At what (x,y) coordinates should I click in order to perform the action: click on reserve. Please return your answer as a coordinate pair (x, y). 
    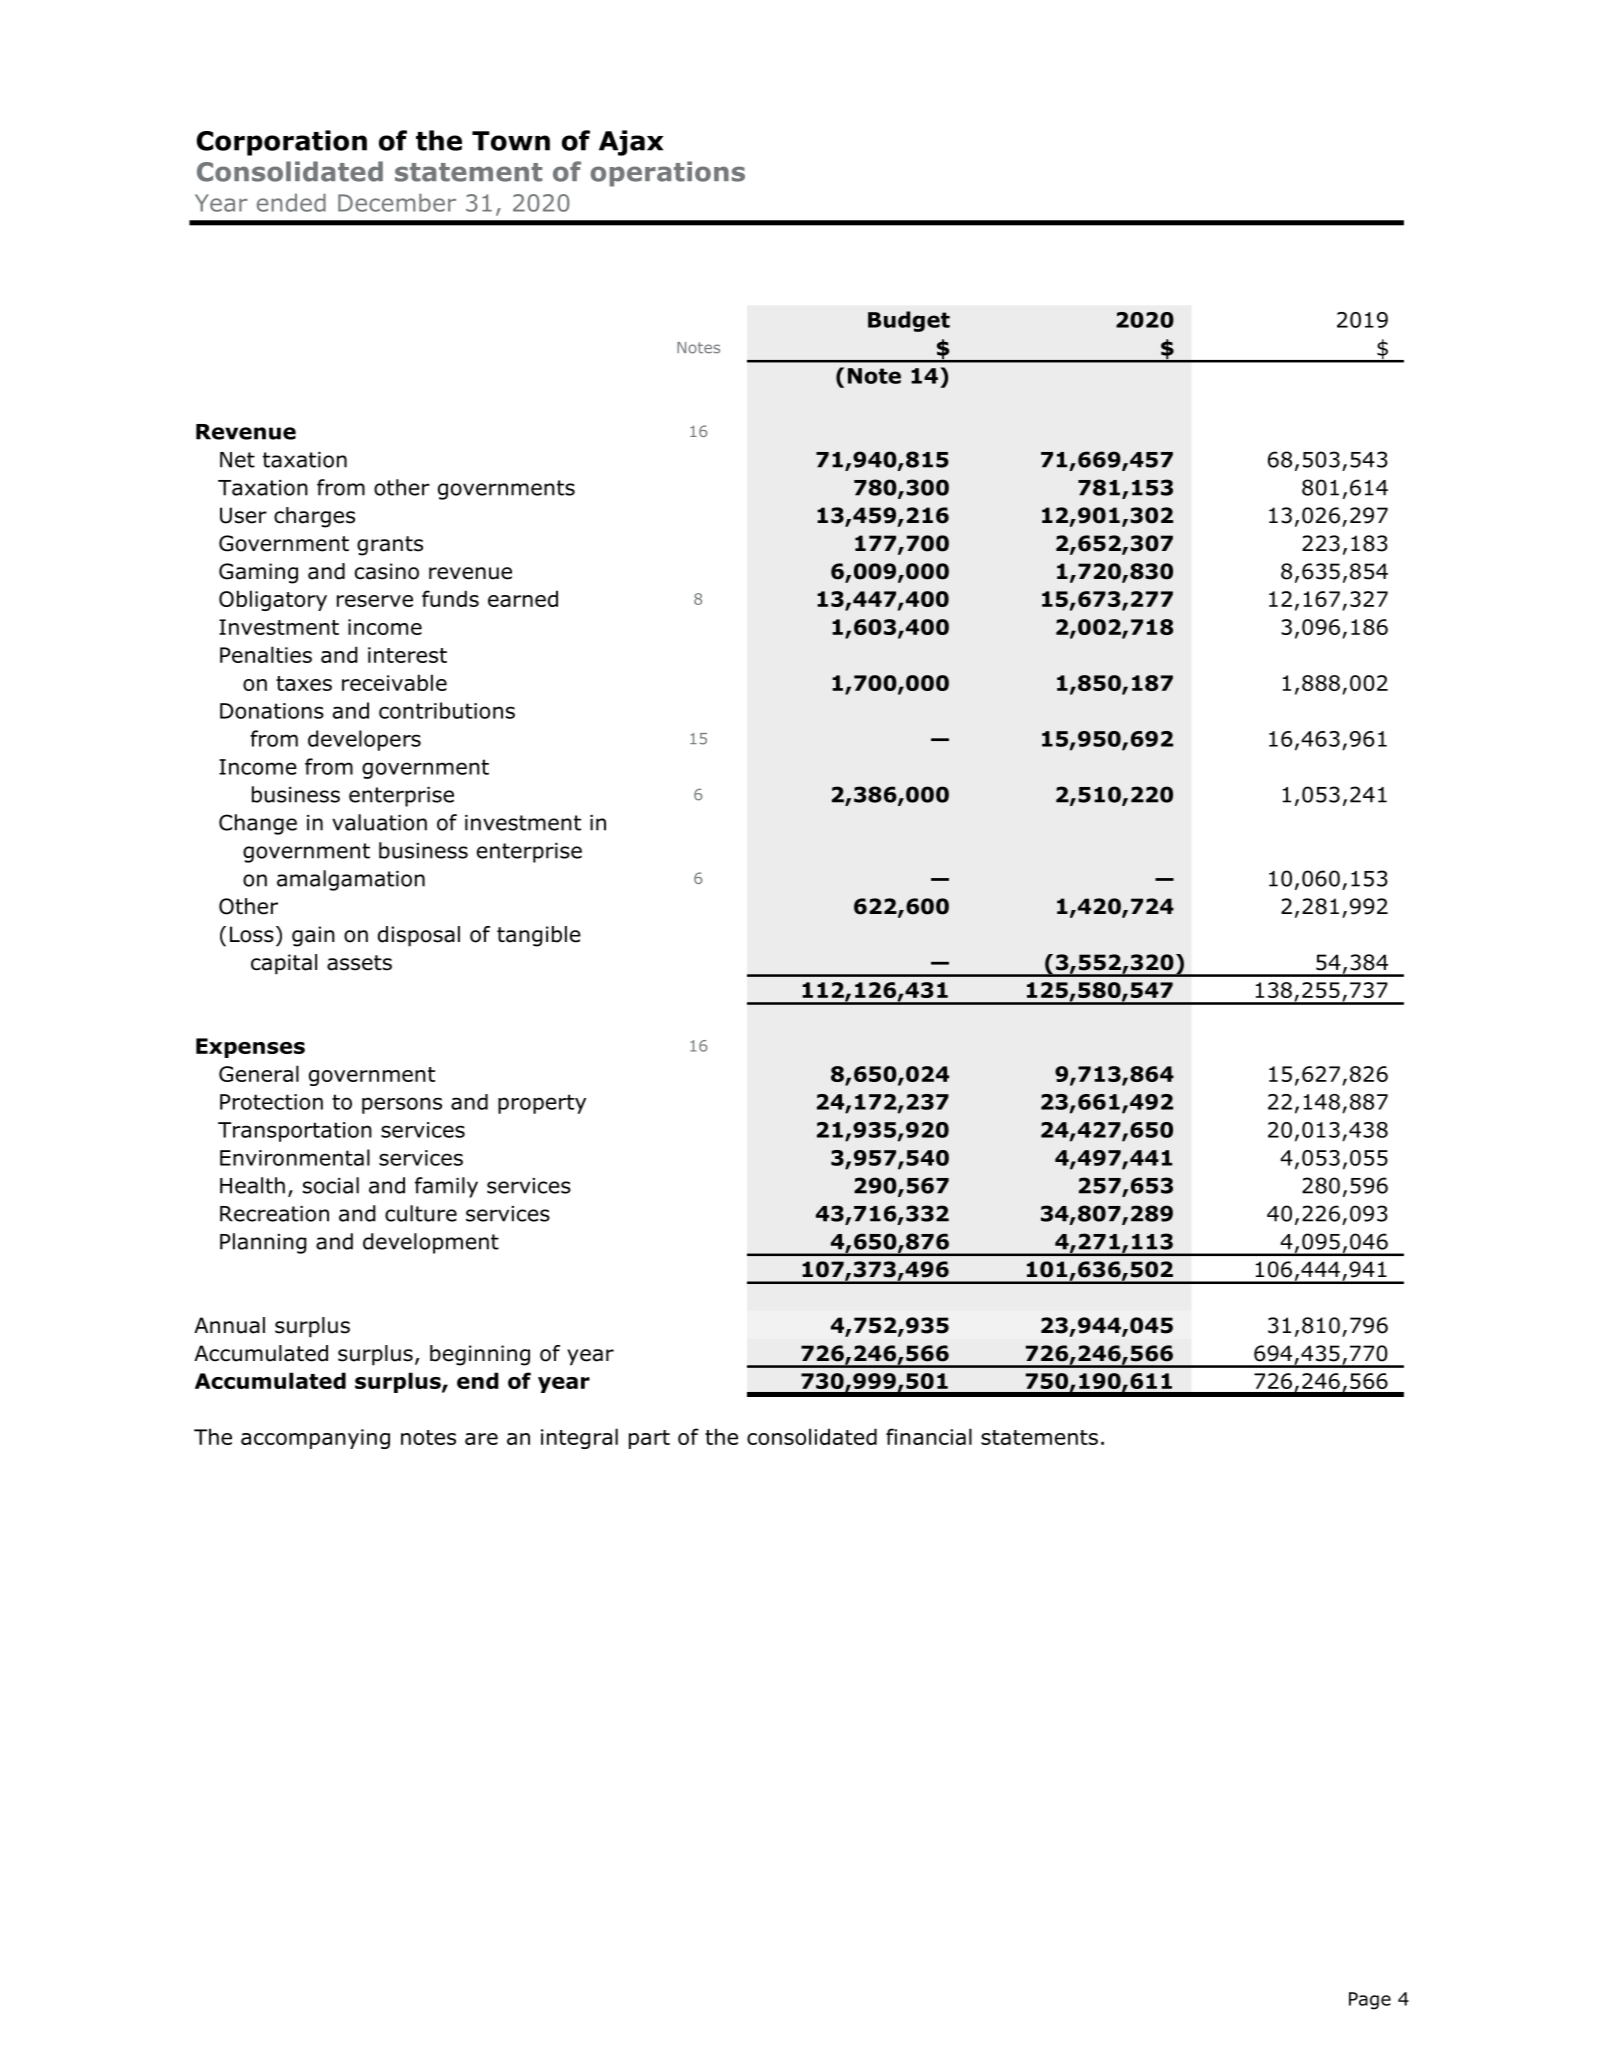
    Looking at the image, I should click on (375, 601).
